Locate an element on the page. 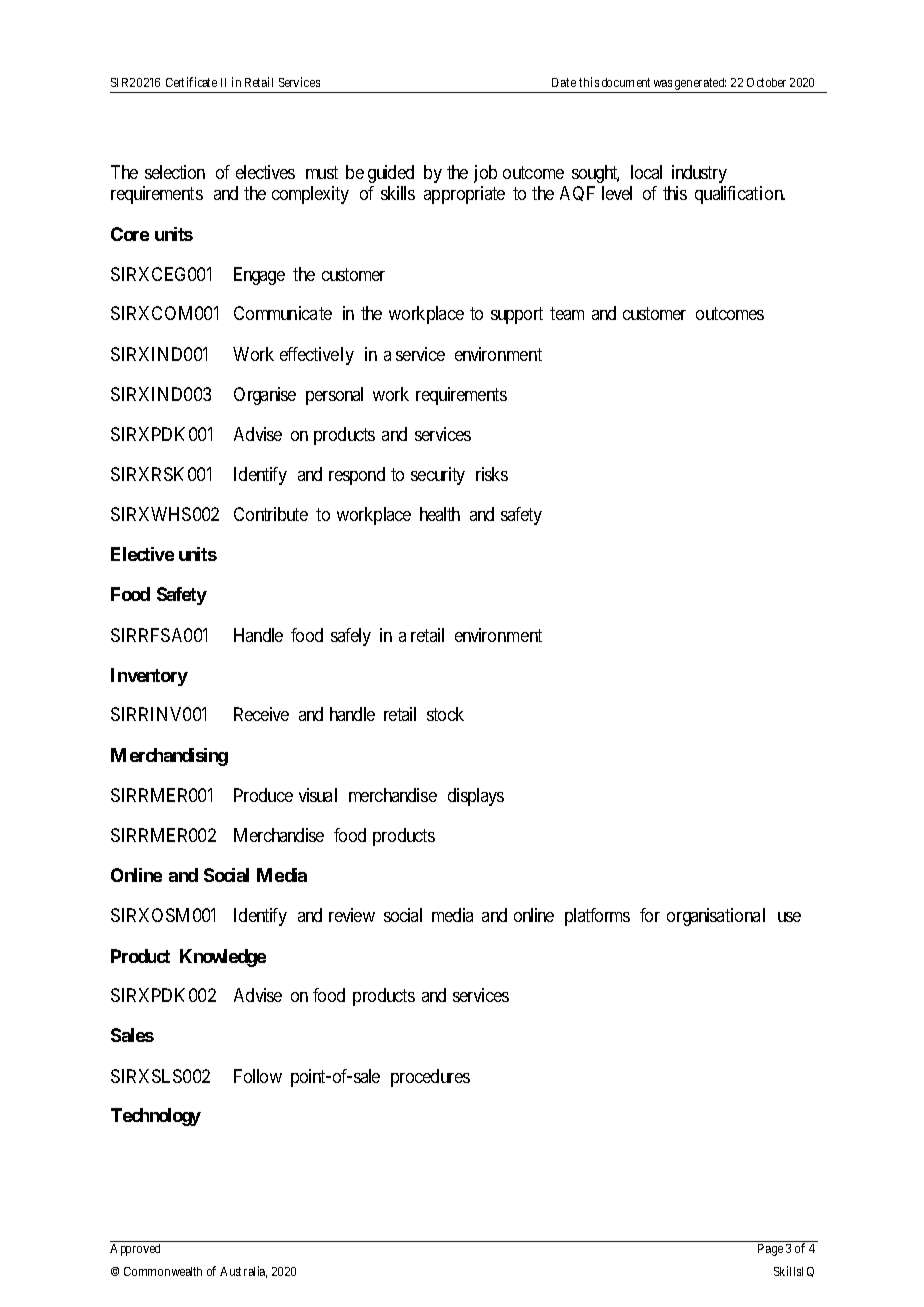  Australia is located at coordinates (243, 1272).
